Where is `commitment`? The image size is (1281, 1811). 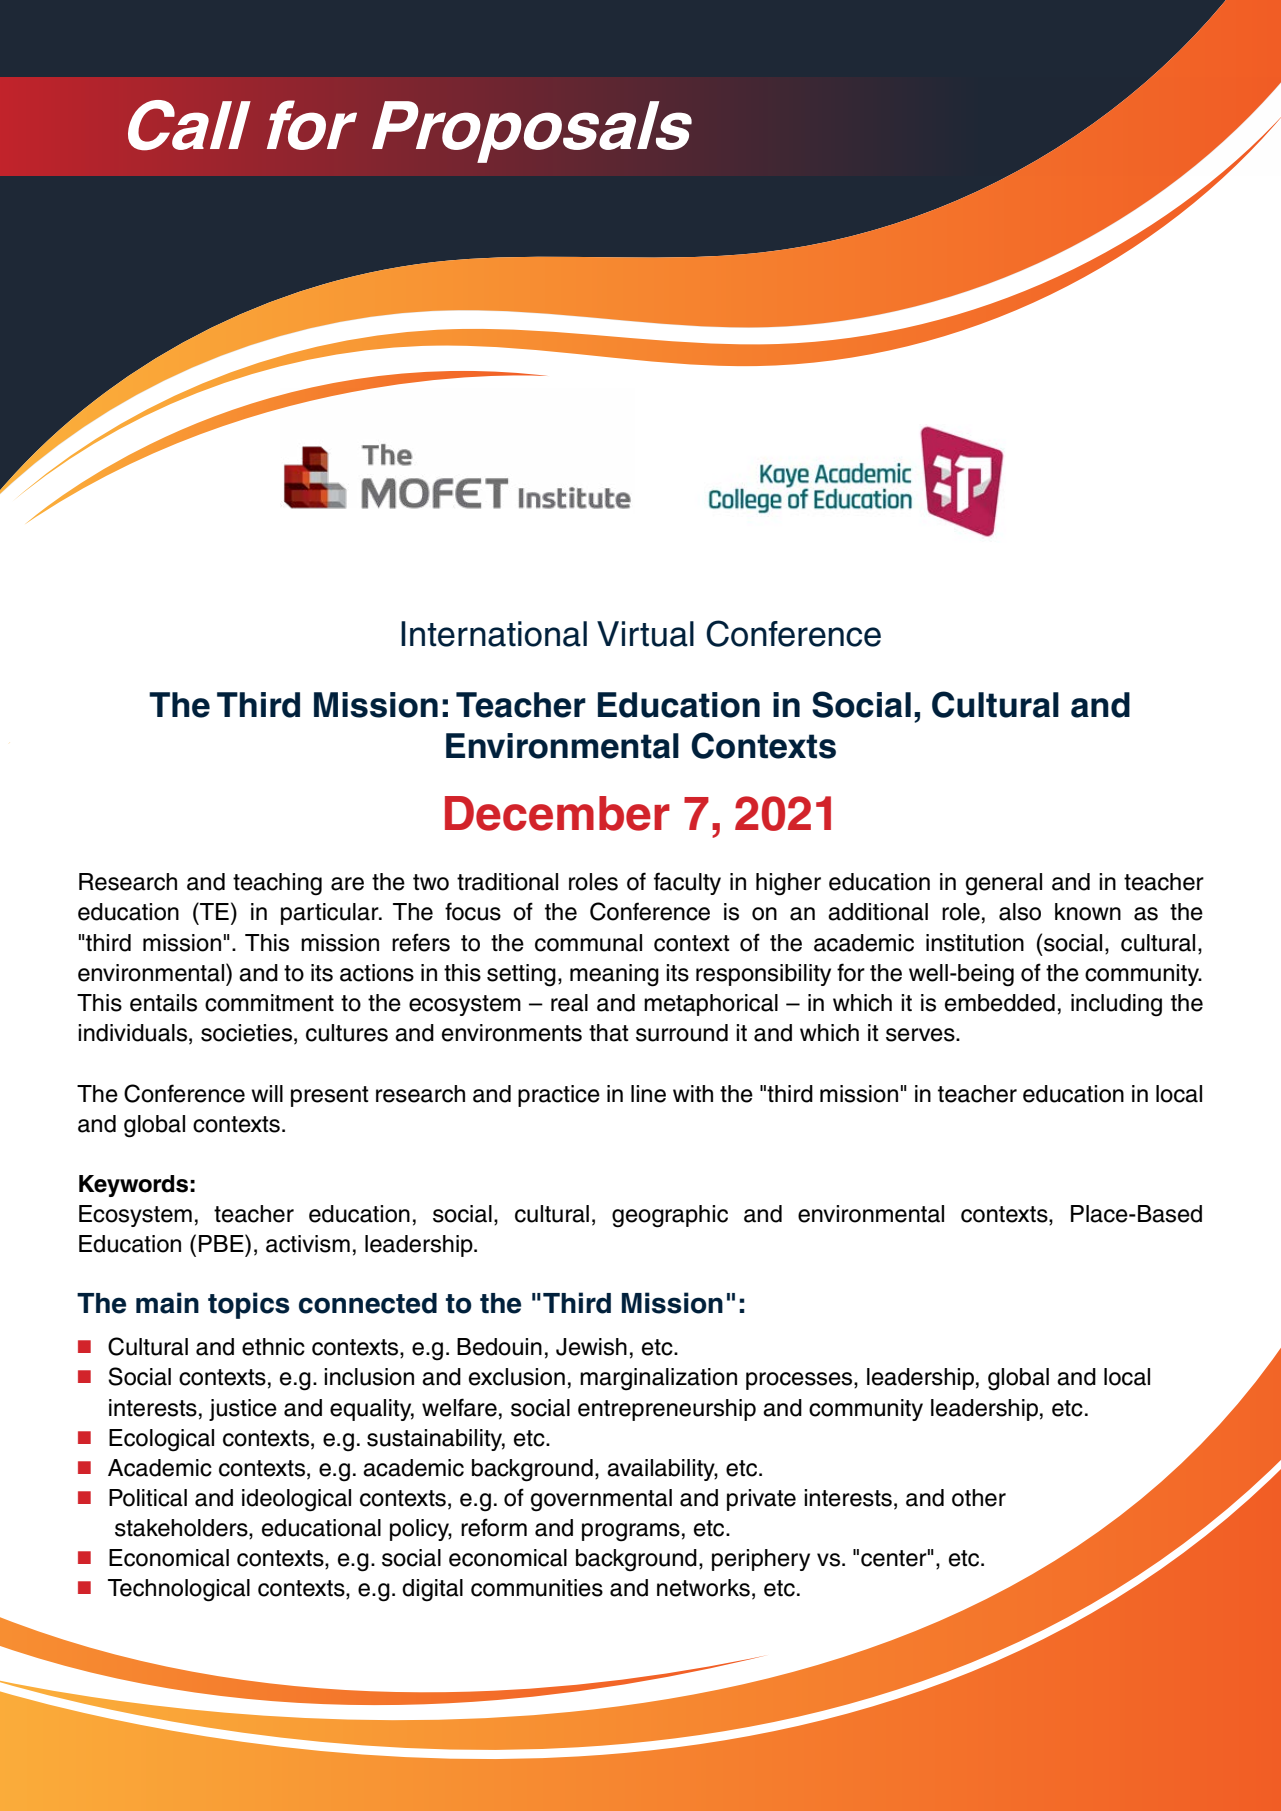 commitment is located at coordinates (269, 1003).
